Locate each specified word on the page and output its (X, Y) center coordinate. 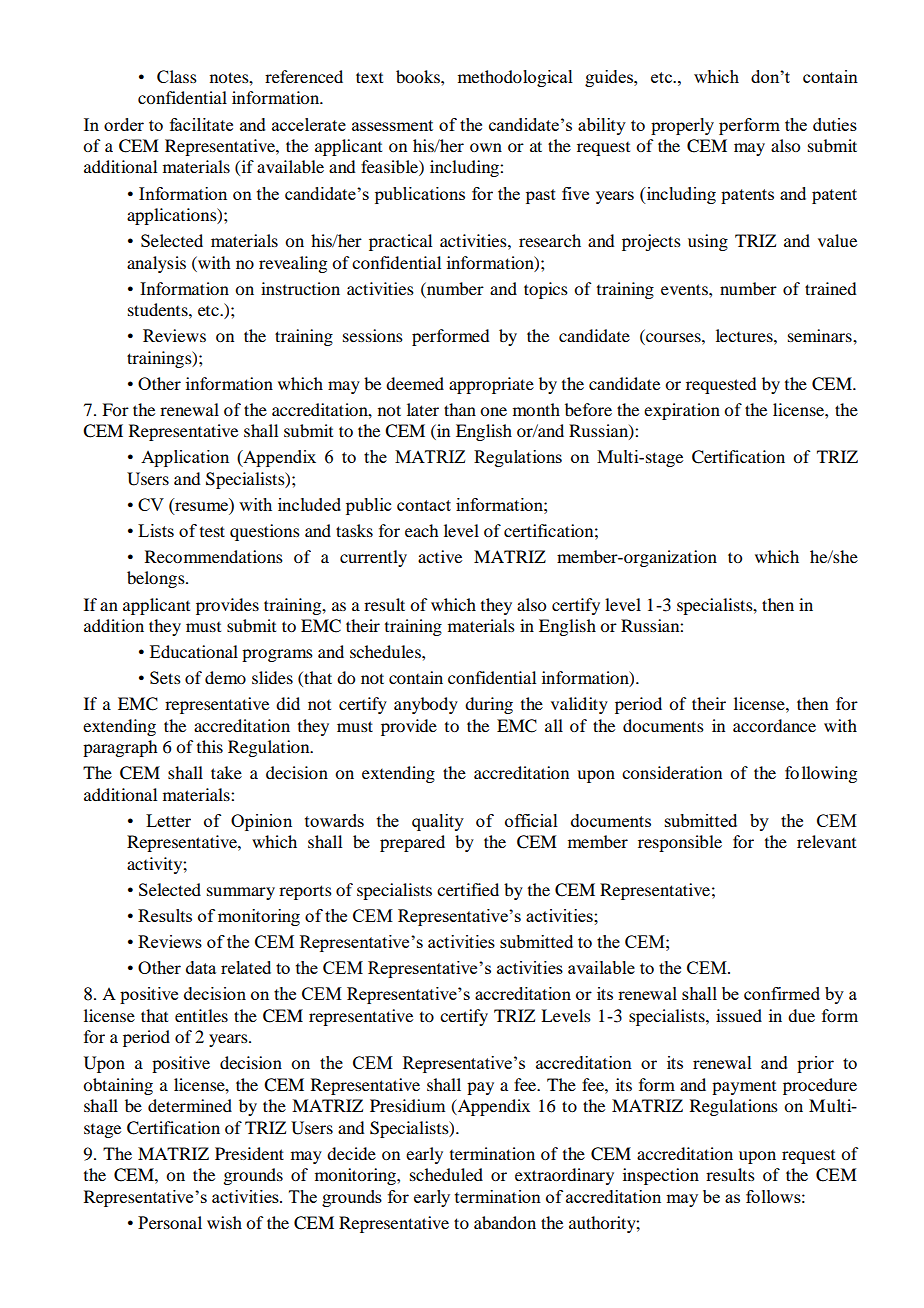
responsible (680, 843)
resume (200, 508)
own (486, 147)
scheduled (446, 1174)
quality (438, 822)
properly (682, 126)
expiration (682, 411)
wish (224, 1222)
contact (424, 505)
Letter (168, 820)
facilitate (201, 124)
